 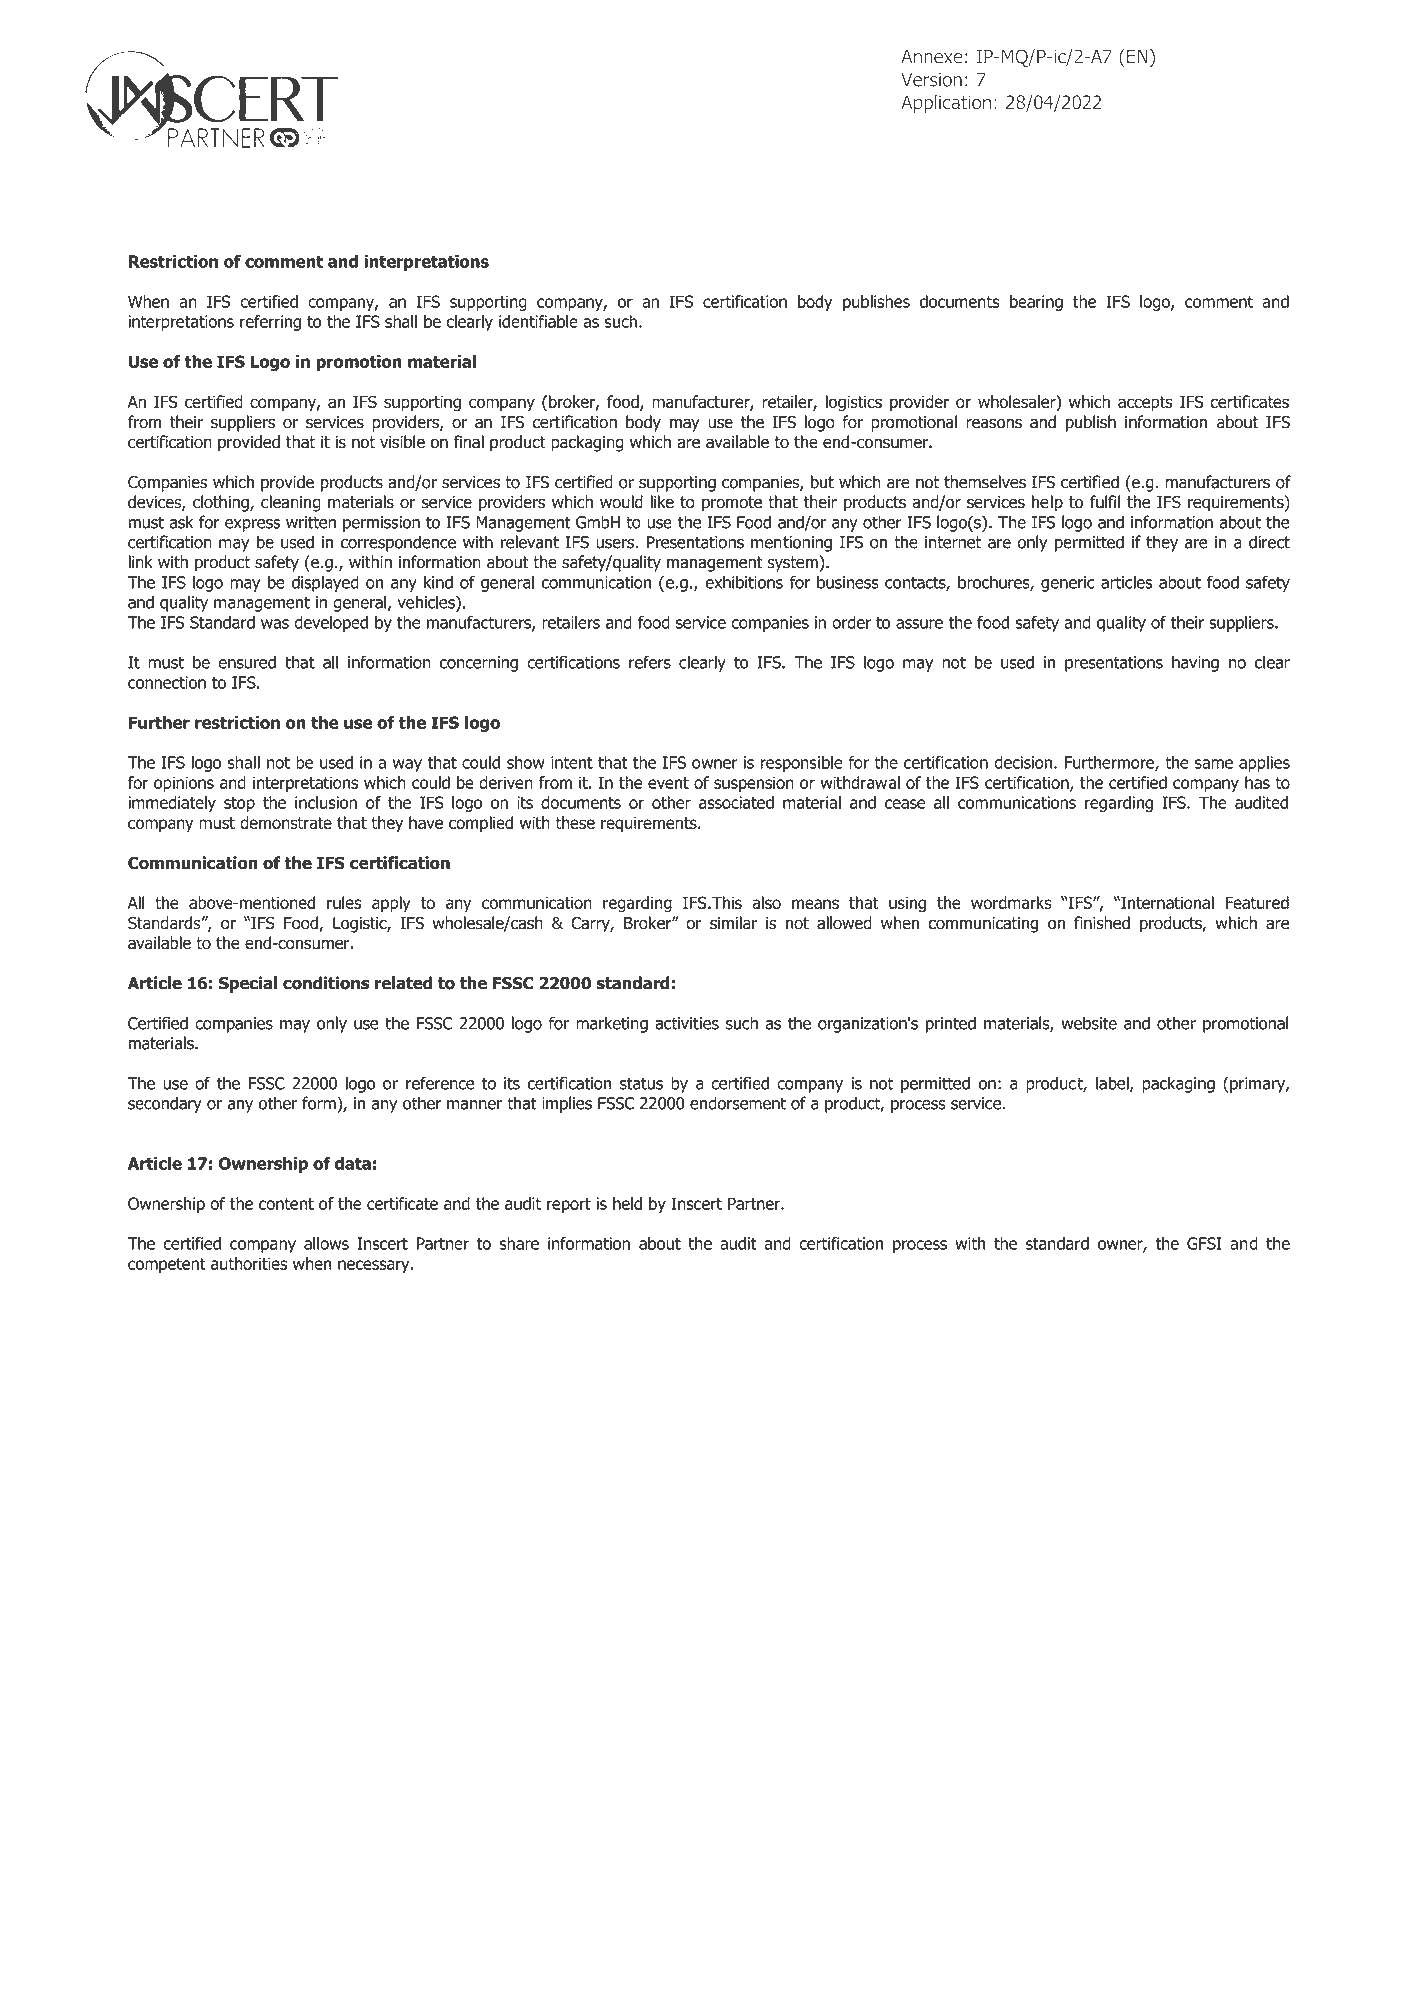 What do you see at coordinates (270, 323) in the screenshot?
I see `referring` at bounding box center [270, 323].
